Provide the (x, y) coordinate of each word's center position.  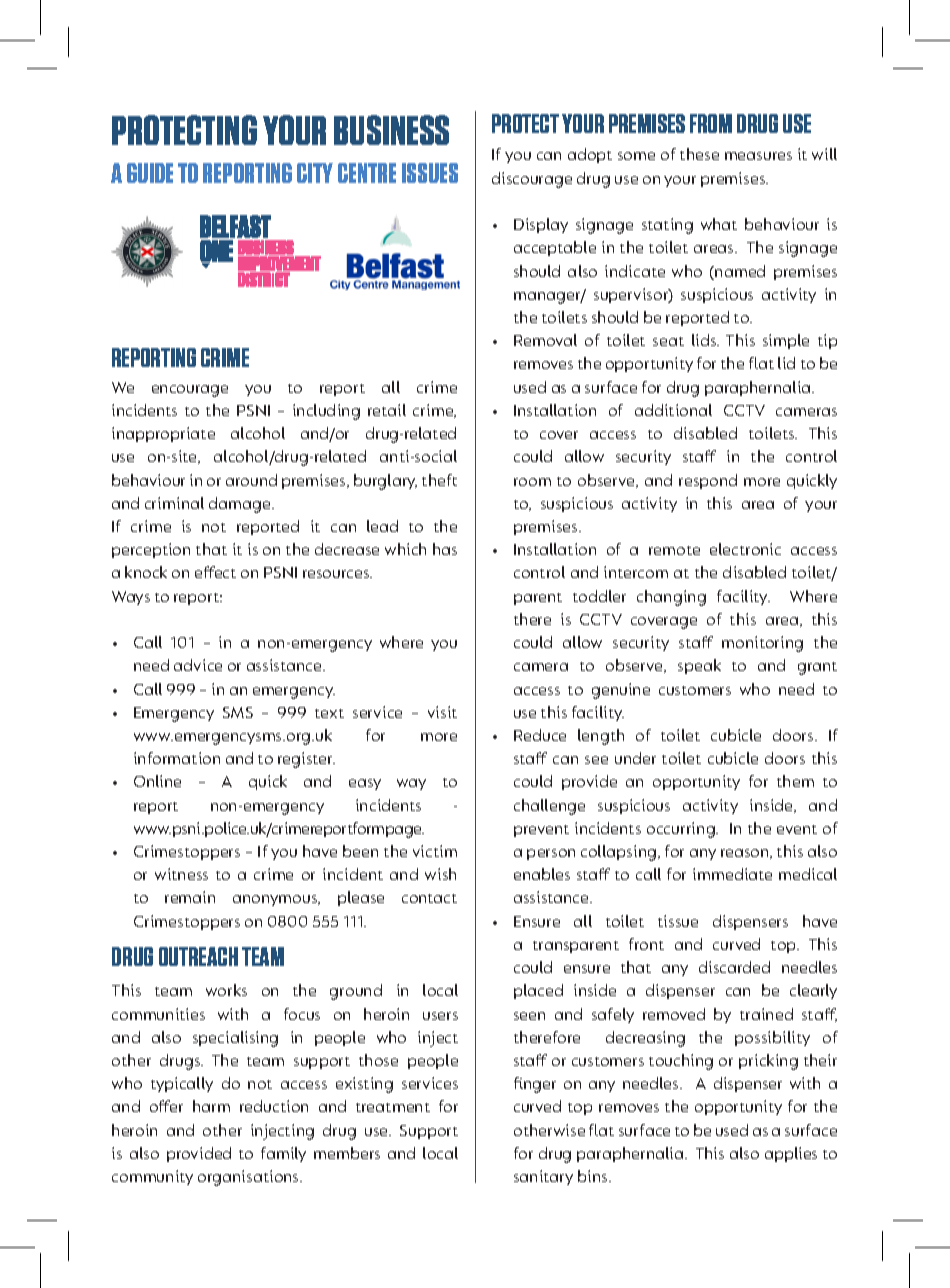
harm (211, 1106)
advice (198, 665)
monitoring (762, 644)
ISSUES (430, 173)
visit (442, 712)
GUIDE (150, 173)
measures (758, 156)
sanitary (543, 1177)
